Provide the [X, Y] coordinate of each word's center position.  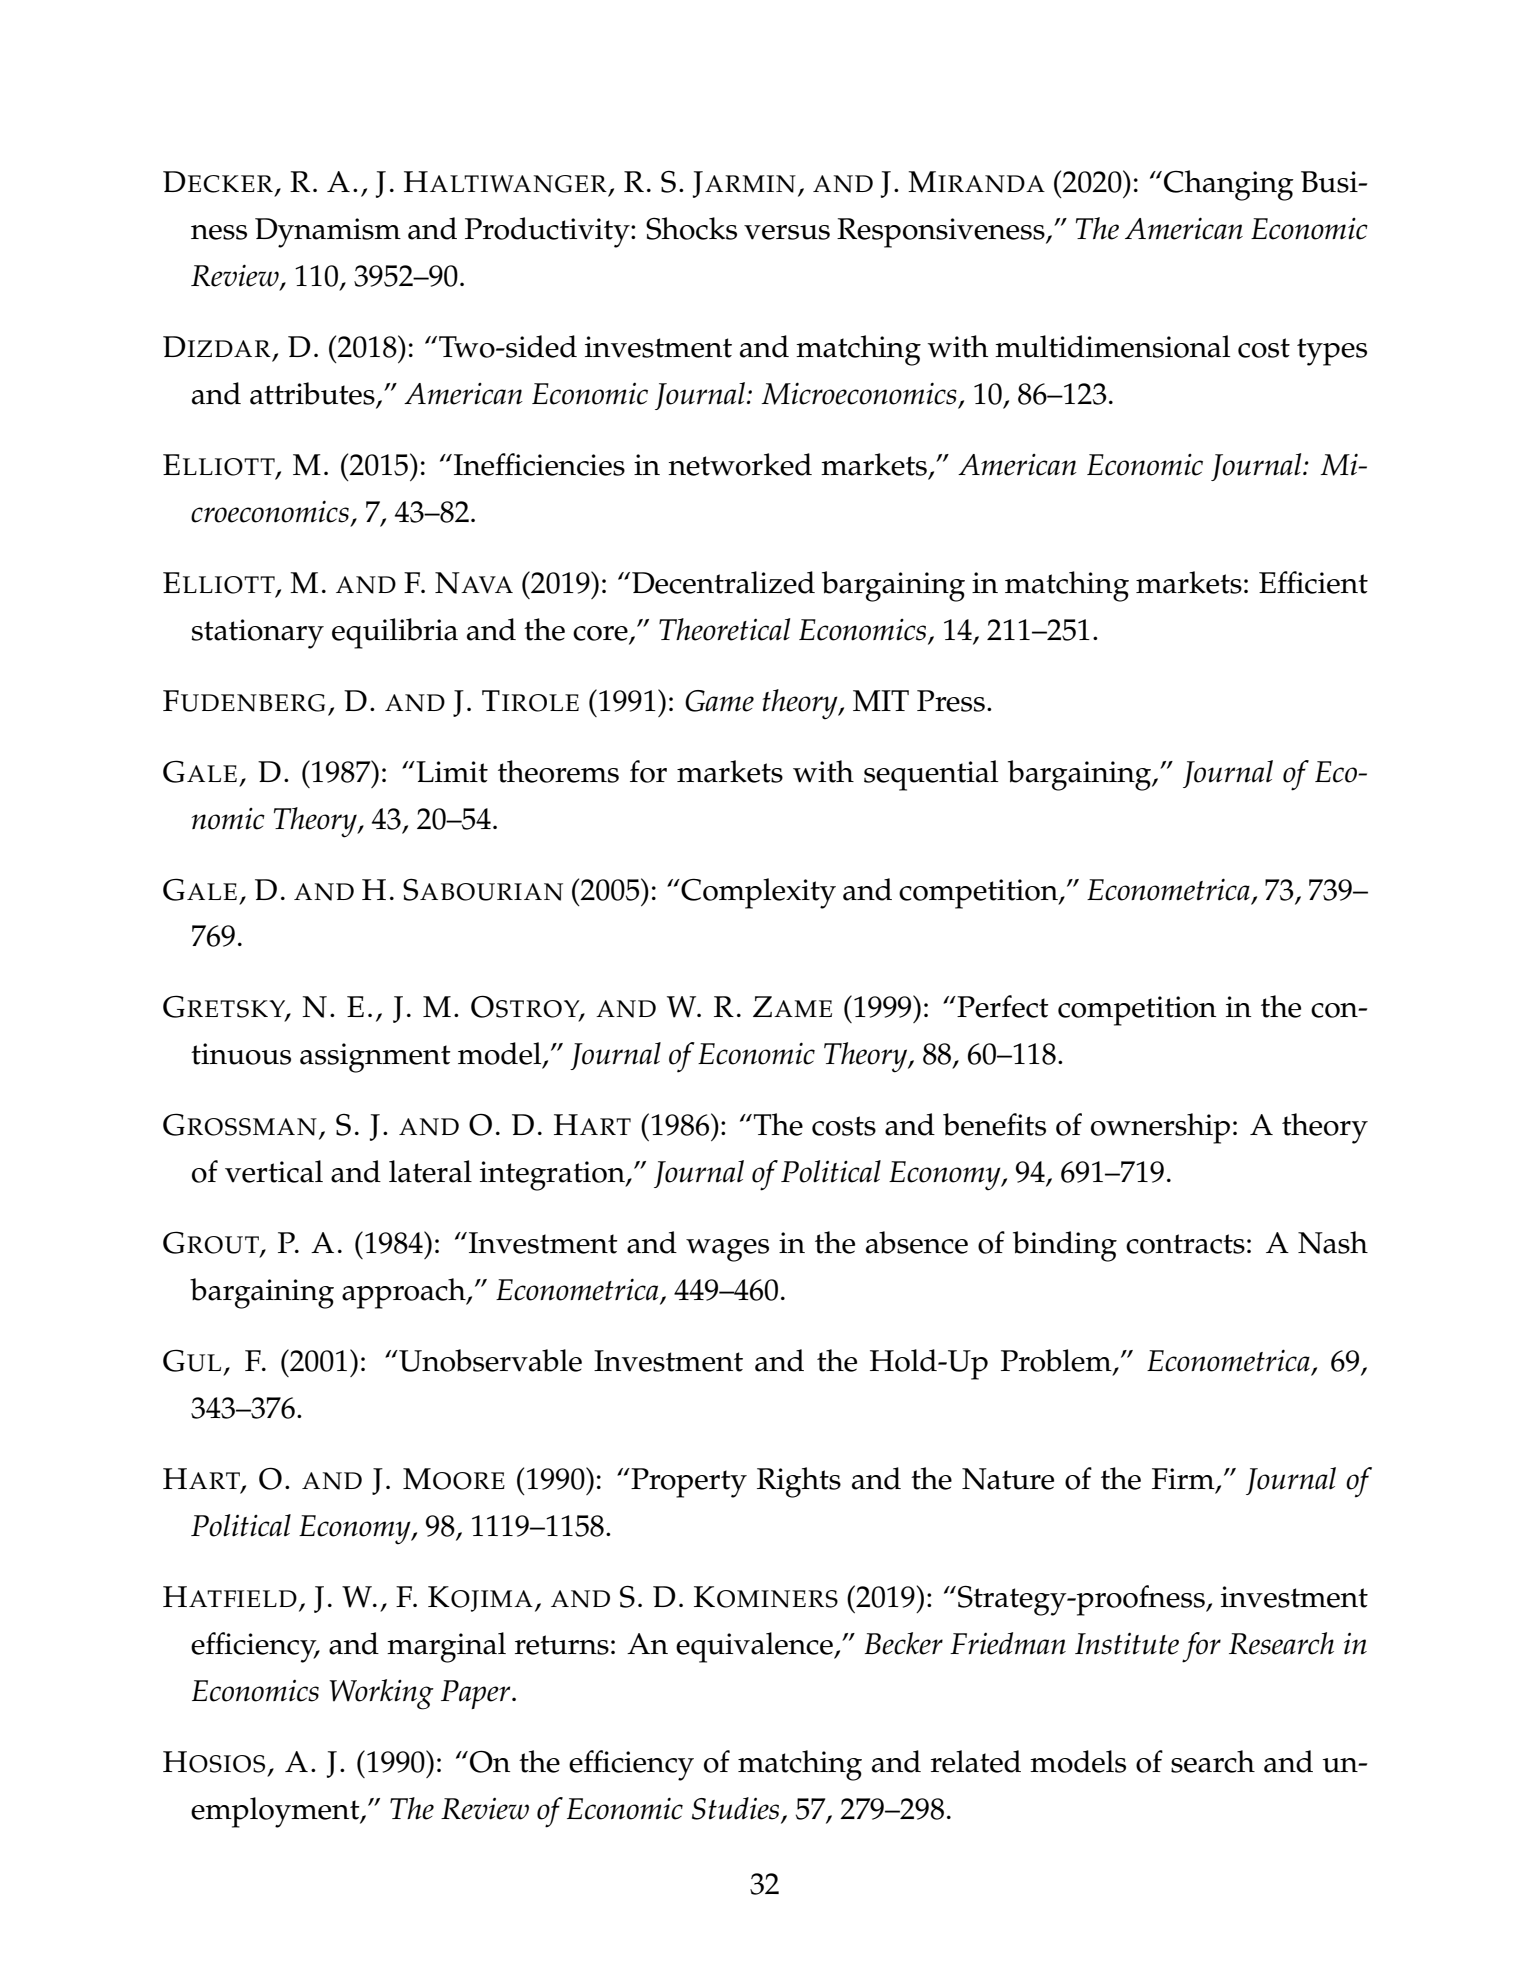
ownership [1160, 1128]
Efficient [1313, 582]
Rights [799, 1482]
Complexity [757, 893]
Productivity [548, 232]
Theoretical [724, 629]
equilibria [395, 633]
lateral [430, 1171]
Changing [1229, 185]
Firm [1184, 1480]
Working [381, 1694]
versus [787, 232]
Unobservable [489, 1360]
